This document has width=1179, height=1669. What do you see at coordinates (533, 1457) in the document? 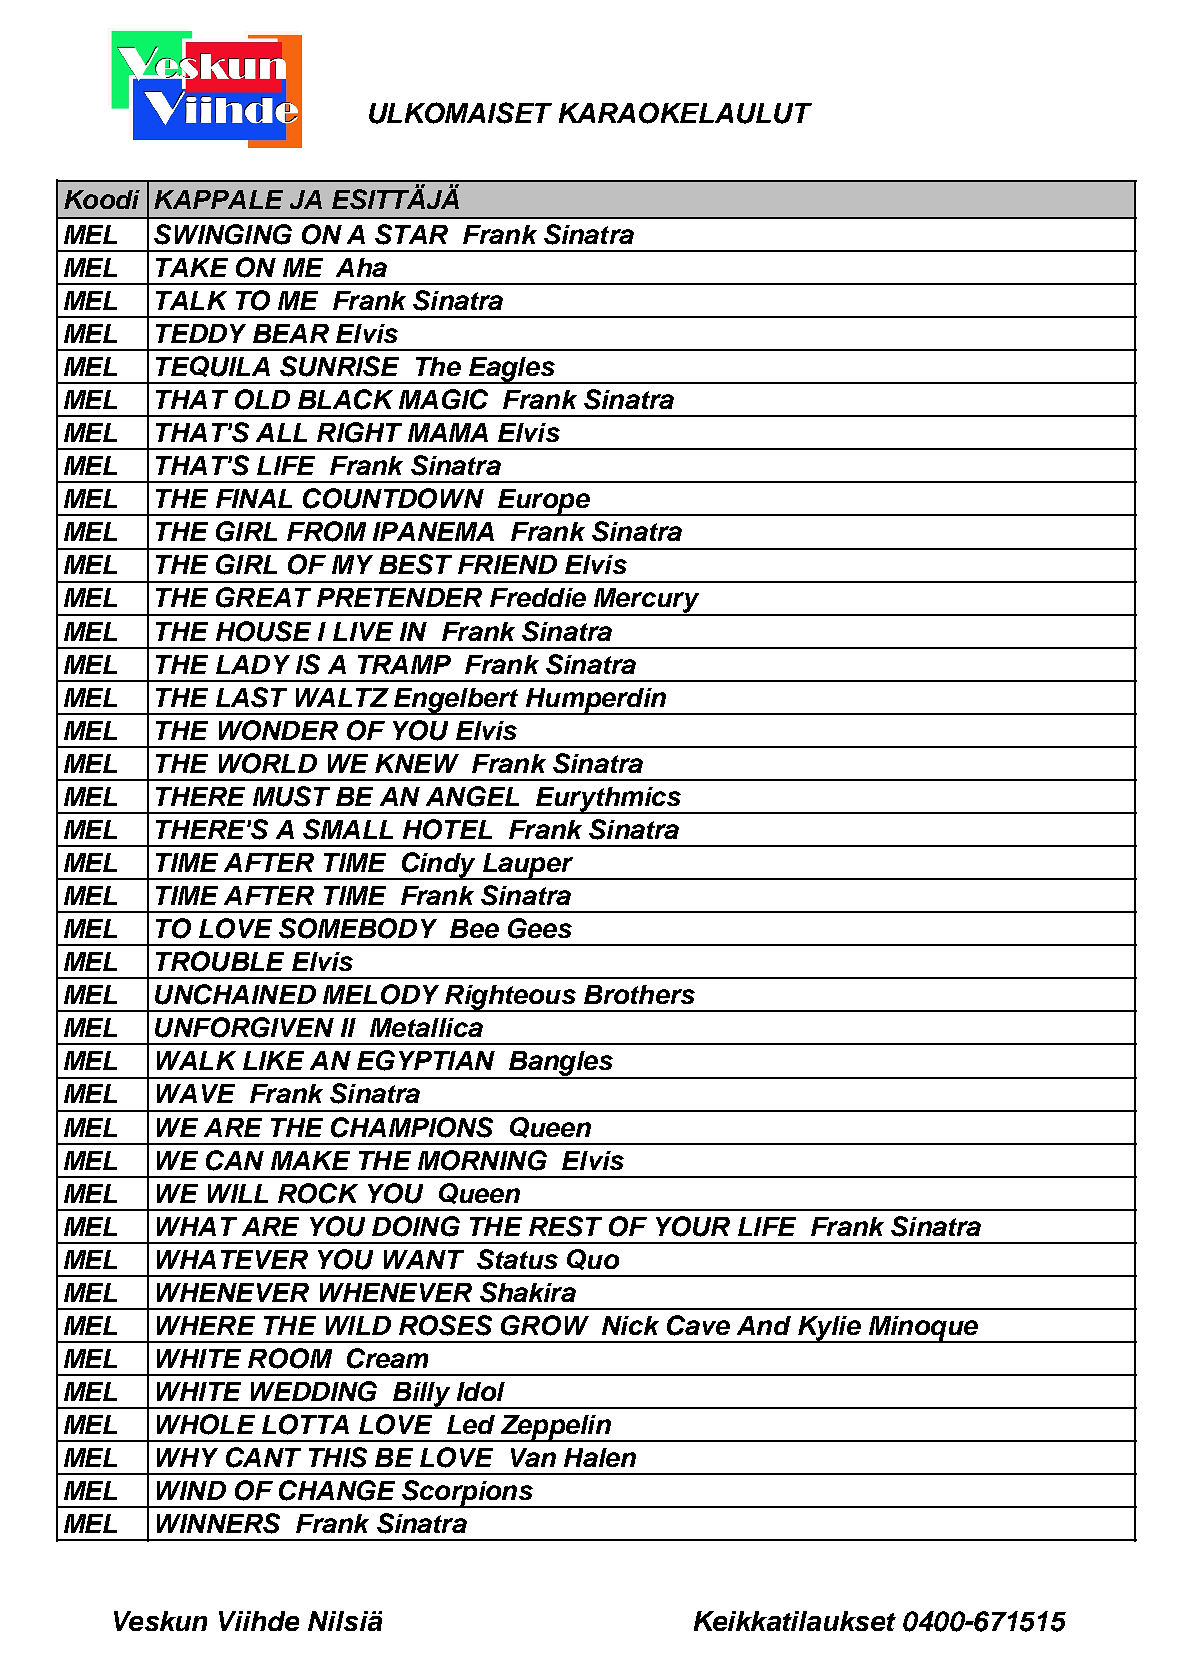
I see `Van` at bounding box center [533, 1457].
